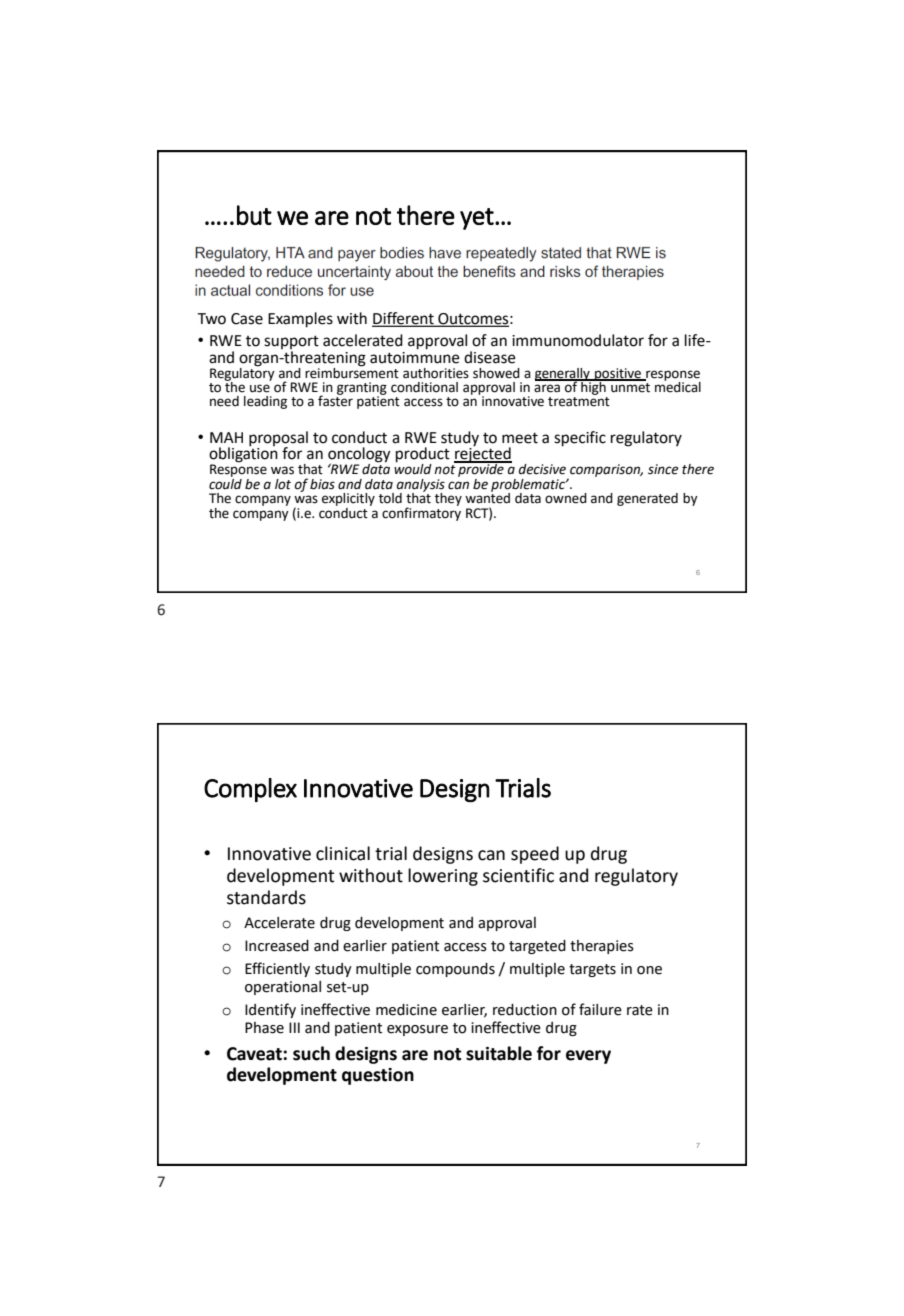  Describe the element at coordinates (417, 1030) in the page. I see `exposure` at that location.
